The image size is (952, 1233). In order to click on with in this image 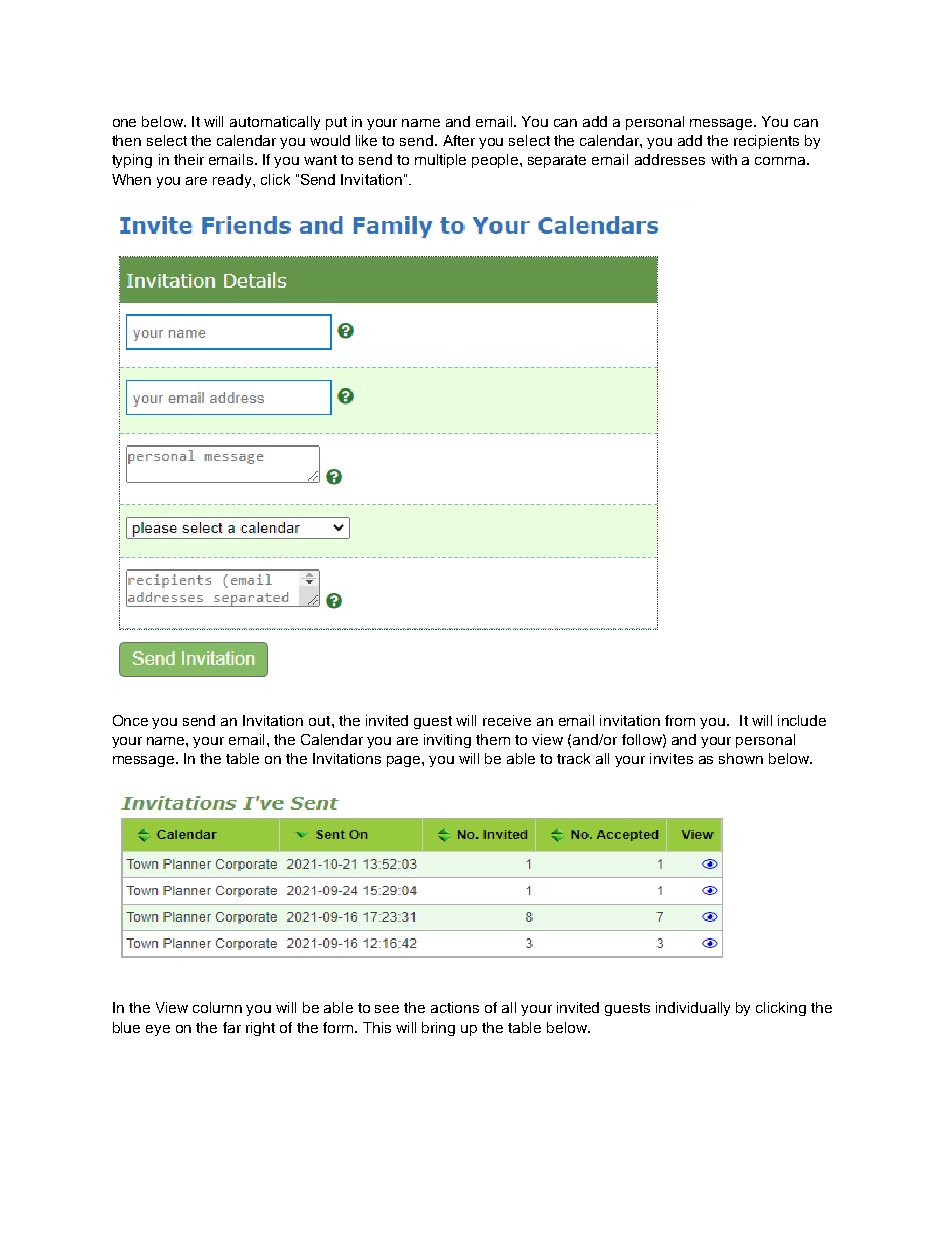, I will do `click(724, 159)`.
